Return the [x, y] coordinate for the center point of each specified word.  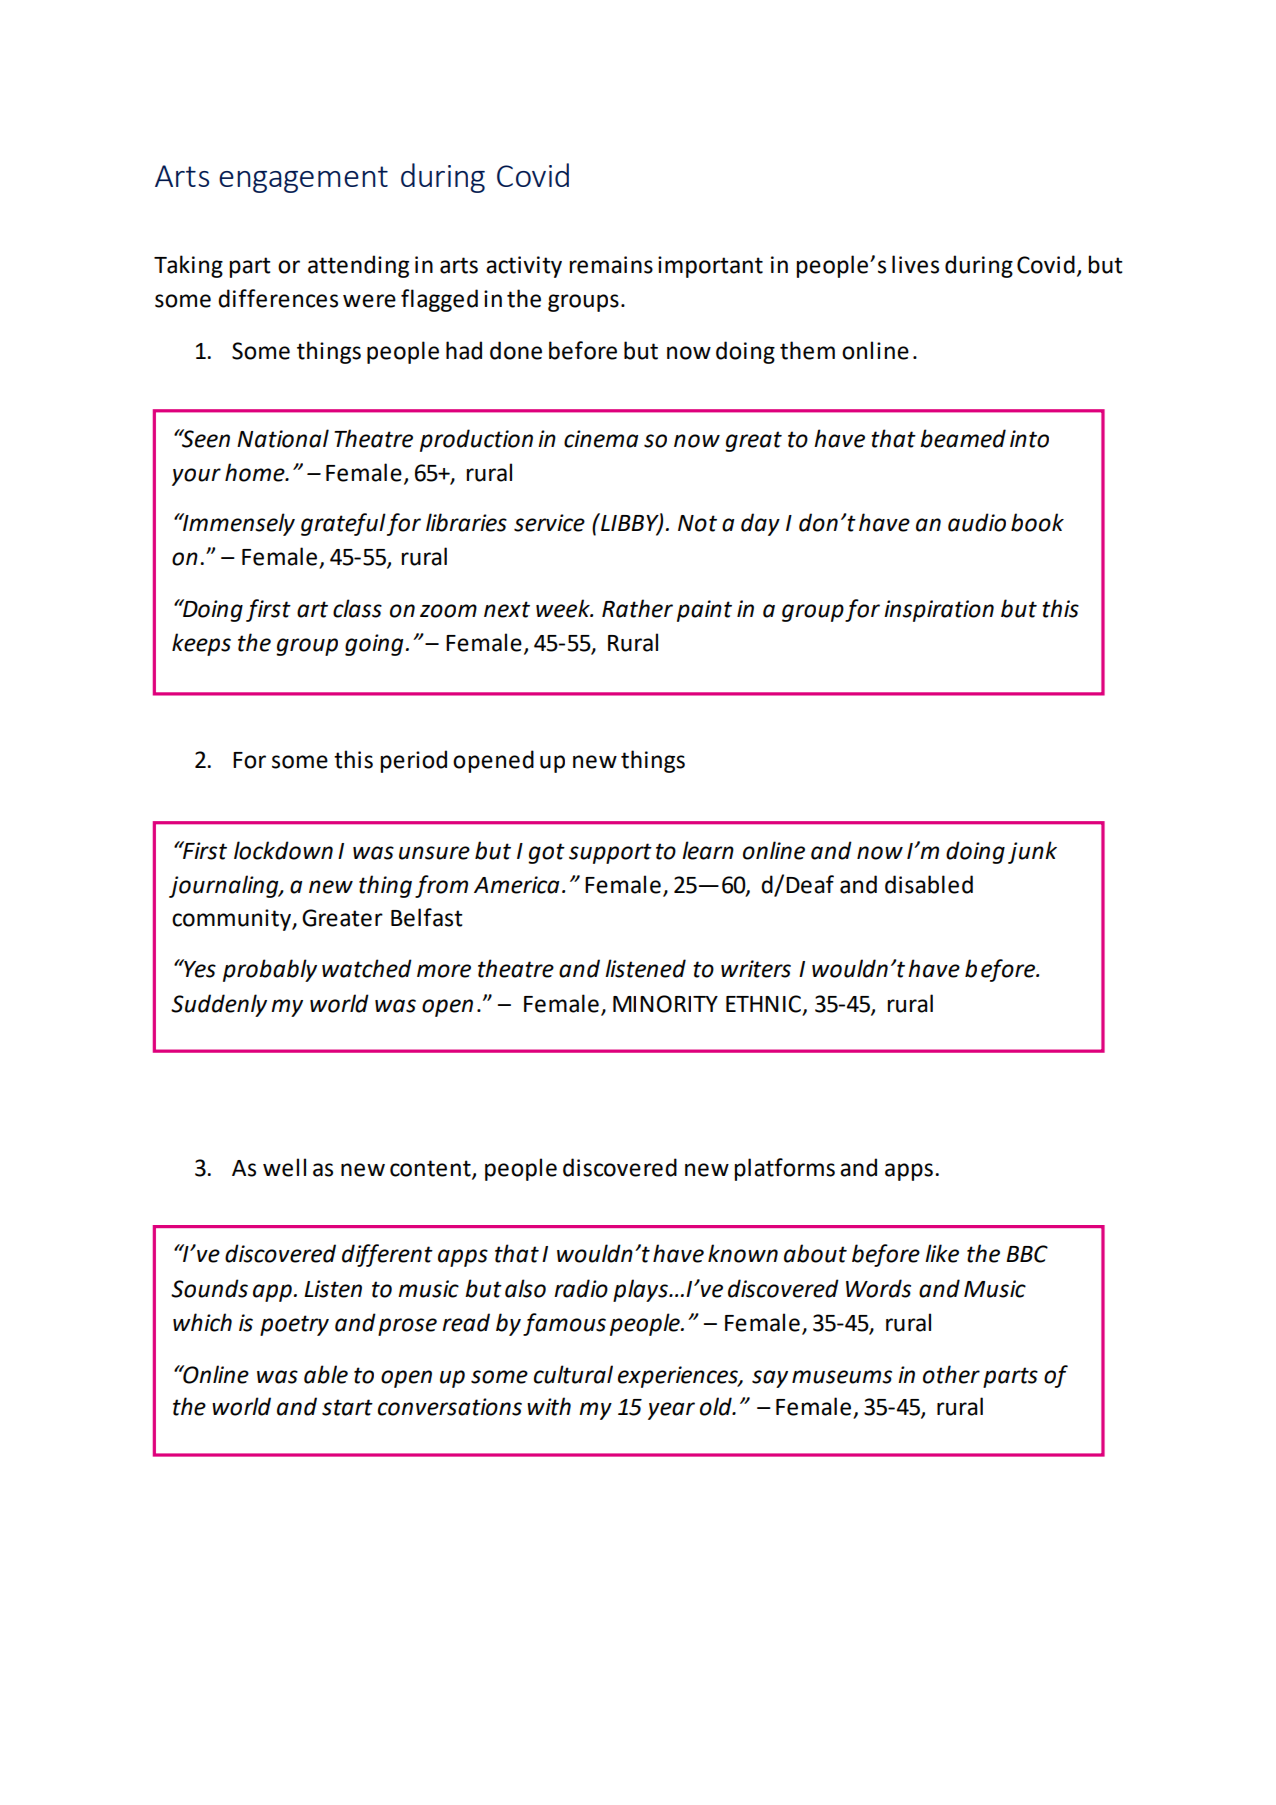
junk [1032, 852]
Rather [637, 608]
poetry [294, 1325]
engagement [303, 179]
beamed [963, 438]
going [374, 645]
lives [915, 264]
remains [611, 265]
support [610, 853]
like [942, 1253]
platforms [784, 1169]
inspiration [939, 611]
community [232, 920]
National [283, 438]
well [284, 1167]
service [549, 523]
